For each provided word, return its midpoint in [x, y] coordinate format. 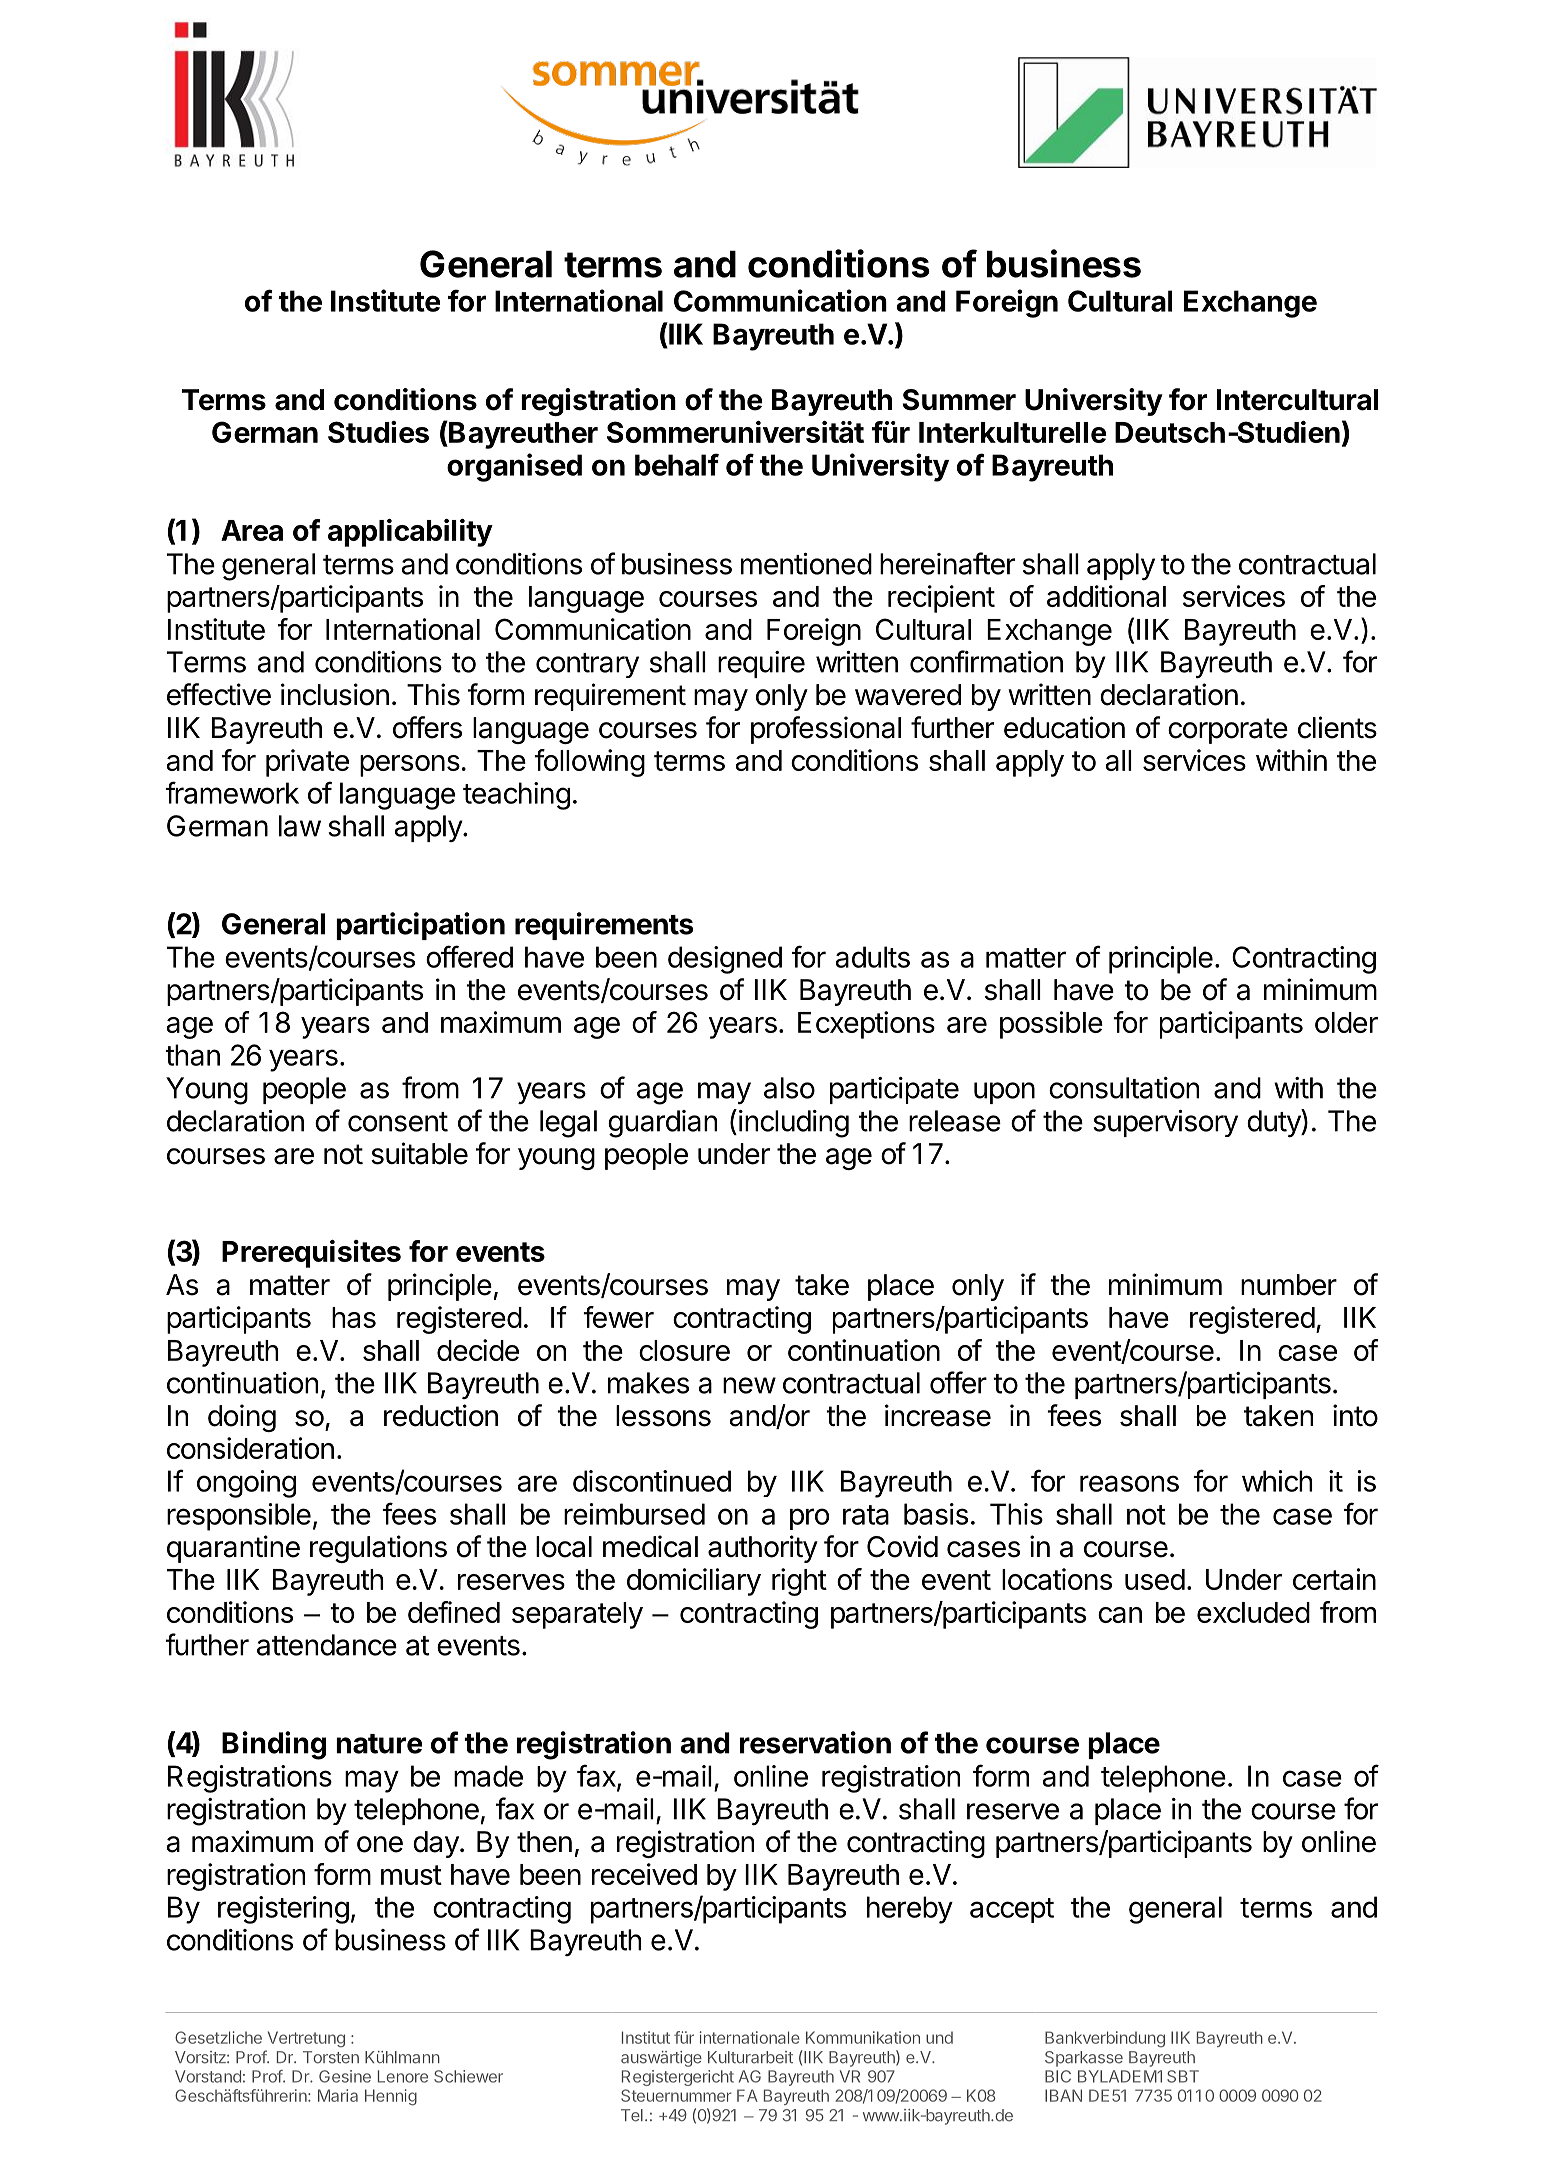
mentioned [806, 564]
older [1346, 1022]
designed [725, 960]
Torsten [331, 2057]
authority [763, 1549]
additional [1106, 596]
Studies [378, 432]
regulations [378, 1549]
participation [420, 926]
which [1277, 1481]
